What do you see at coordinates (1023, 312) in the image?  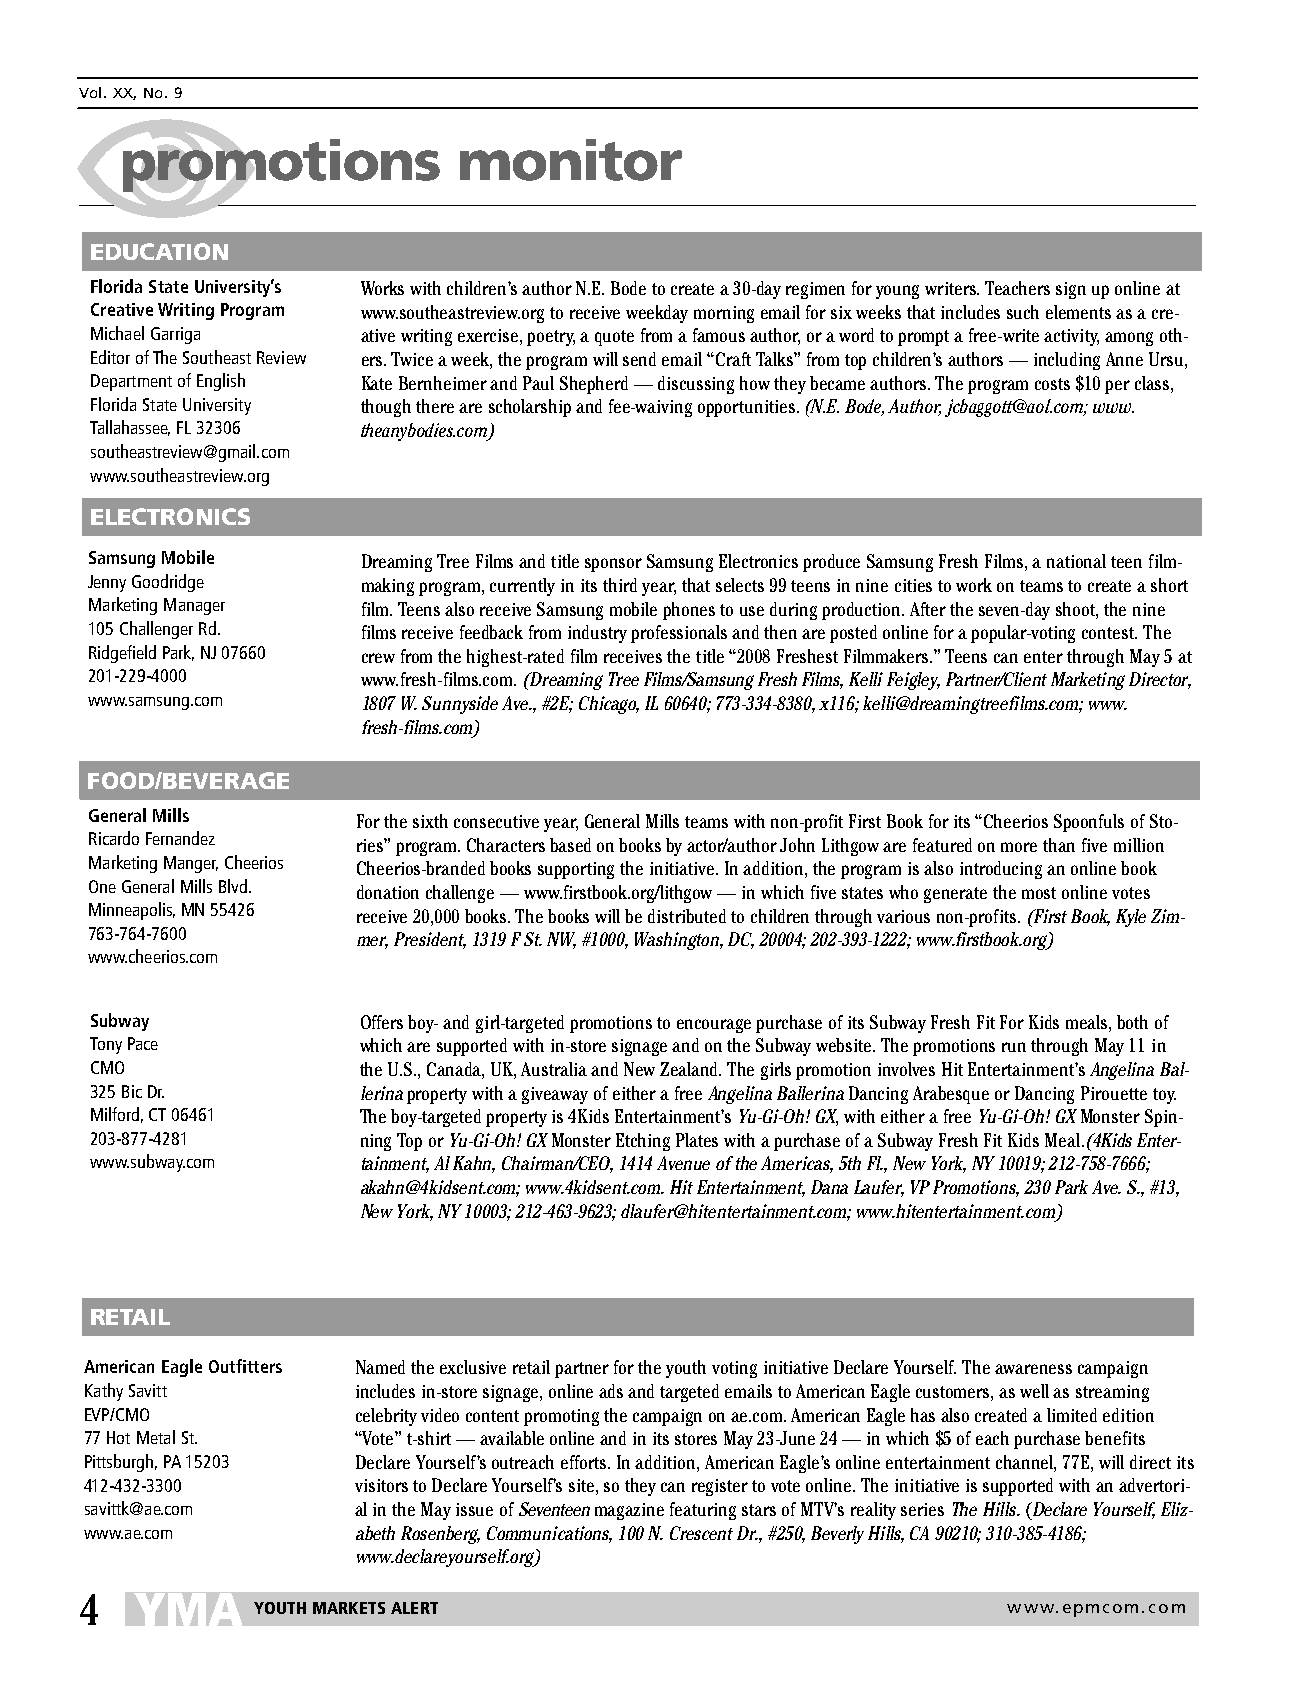 I see `such` at bounding box center [1023, 312].
